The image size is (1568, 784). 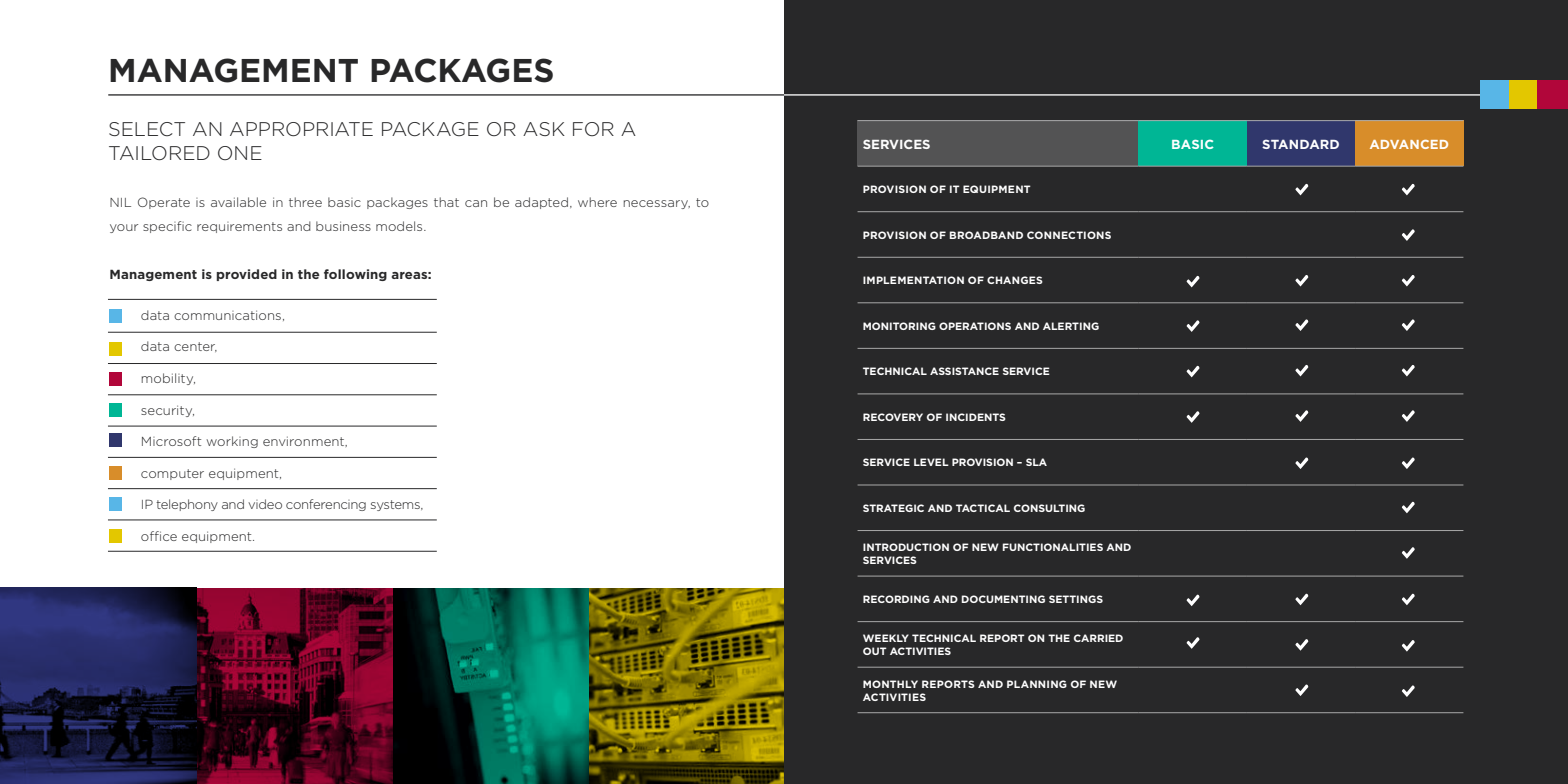 I want to click on FOR, so click(x=593, y=129).
